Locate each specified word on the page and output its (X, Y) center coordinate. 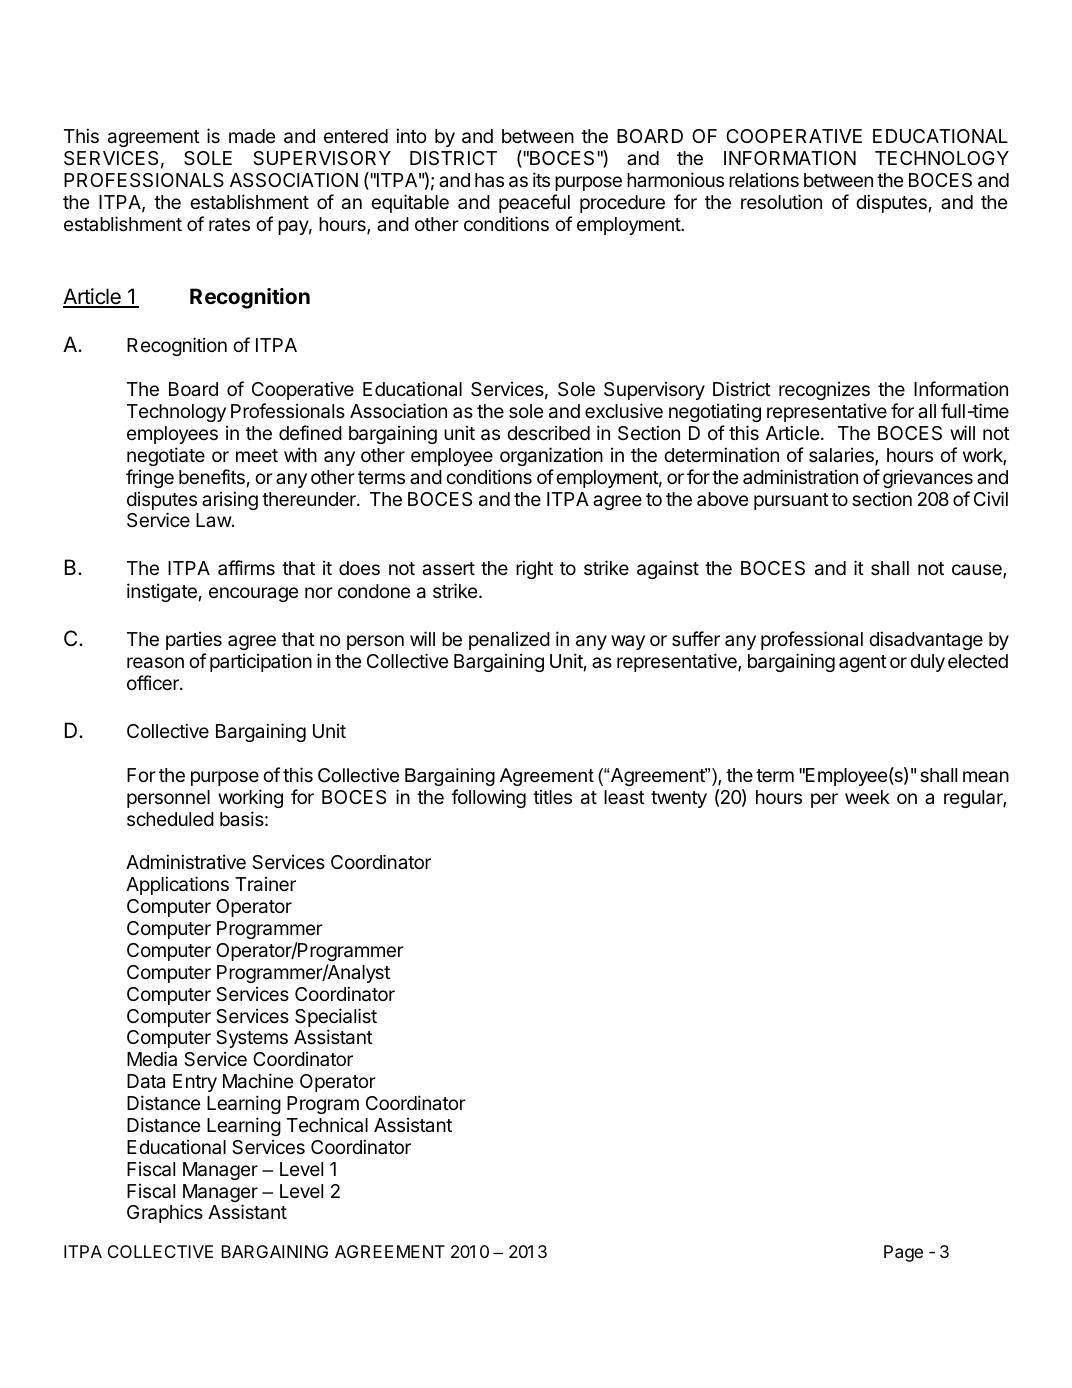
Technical (327, 1124)
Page (903, 1253)
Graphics (165, 1213)
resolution (781, 201)
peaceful (534, 203)
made (252, 136)
